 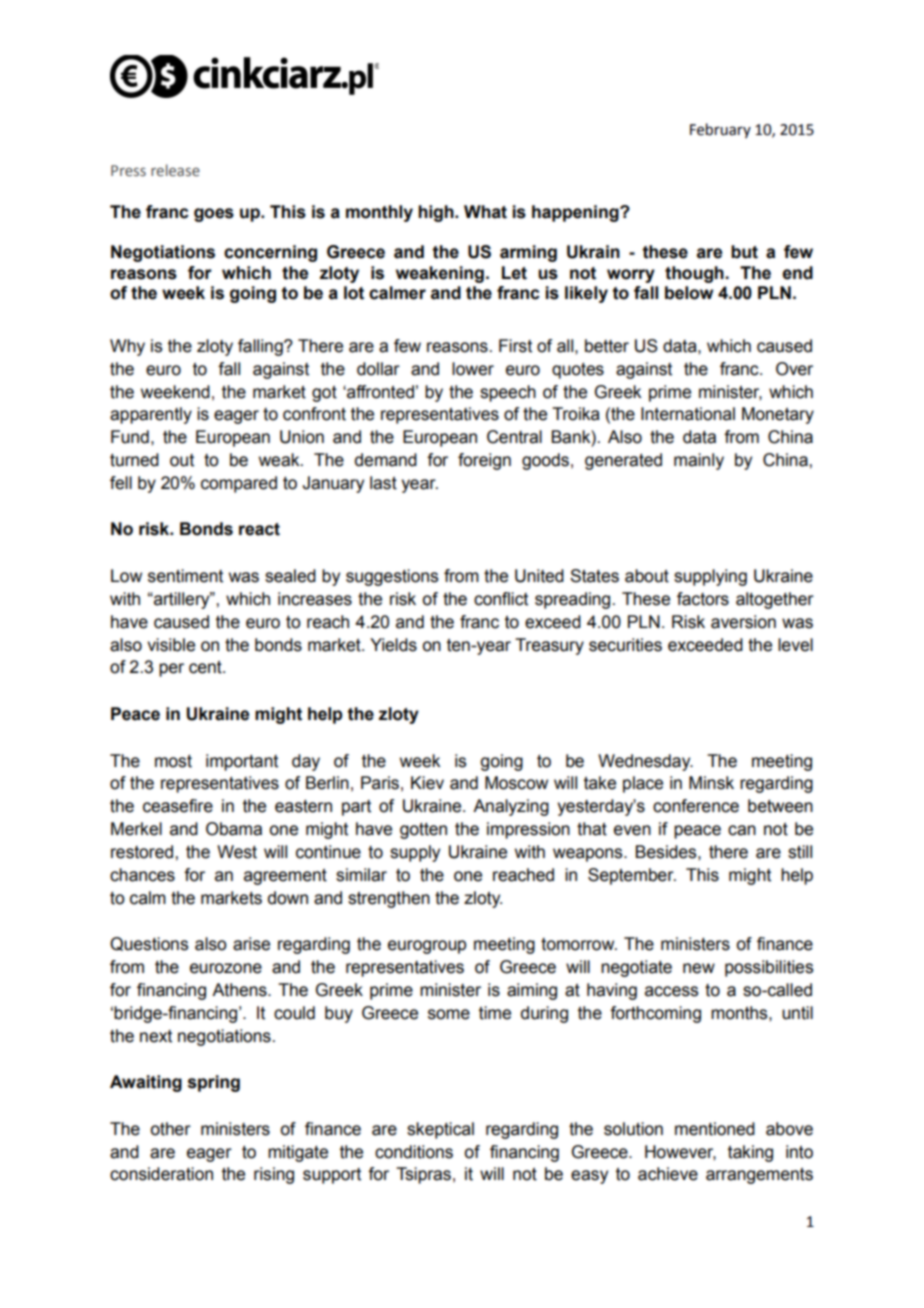 I want to click on chances, so click(x=142, y=875).
